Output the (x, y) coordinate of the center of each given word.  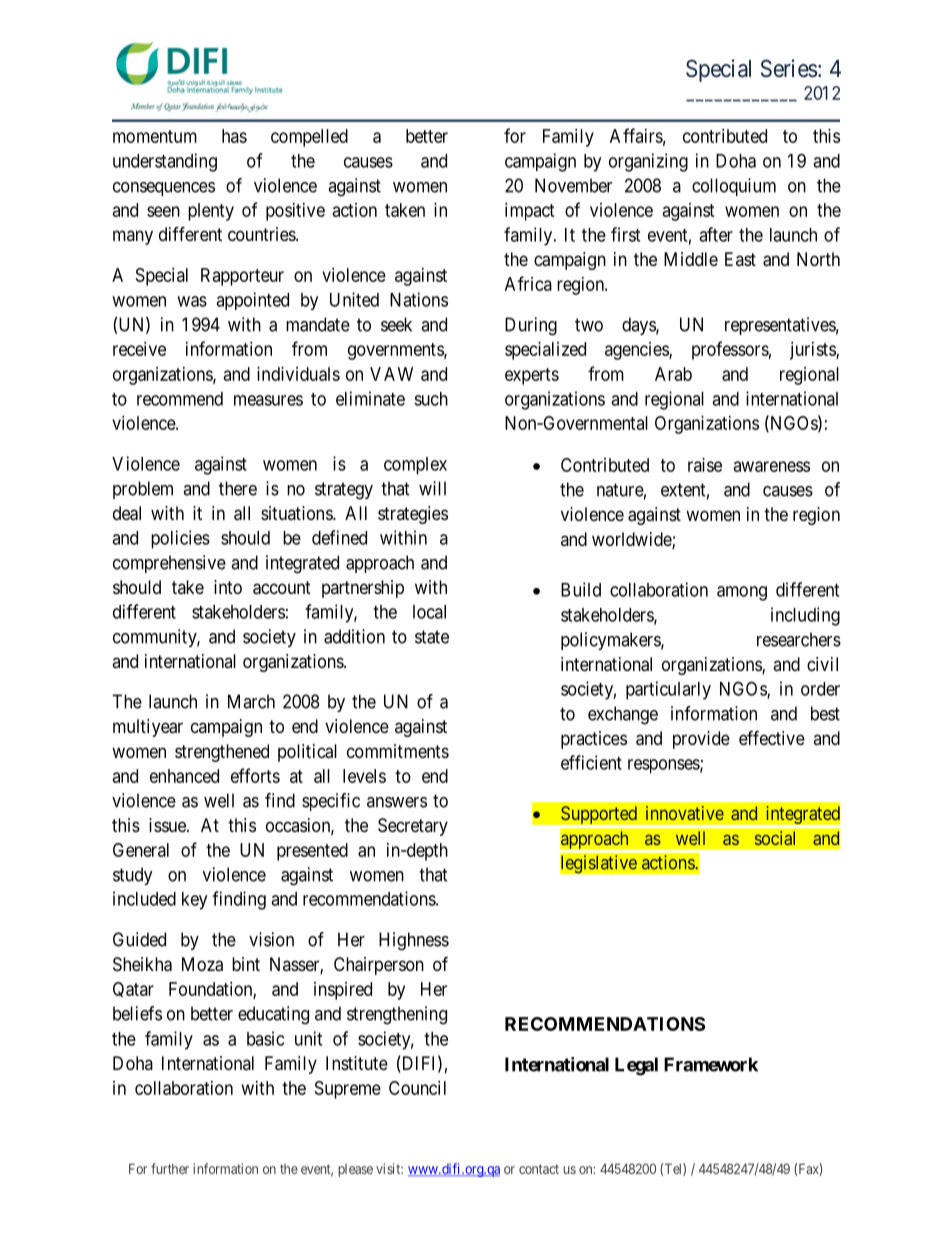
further (170, 1168)
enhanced (184, 776)
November (573, 185)
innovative (685, 813)
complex (415, 466)
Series (789, 68)
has (234, 136)
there (238, 488)
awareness (772, 466)
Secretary (413, 827)
